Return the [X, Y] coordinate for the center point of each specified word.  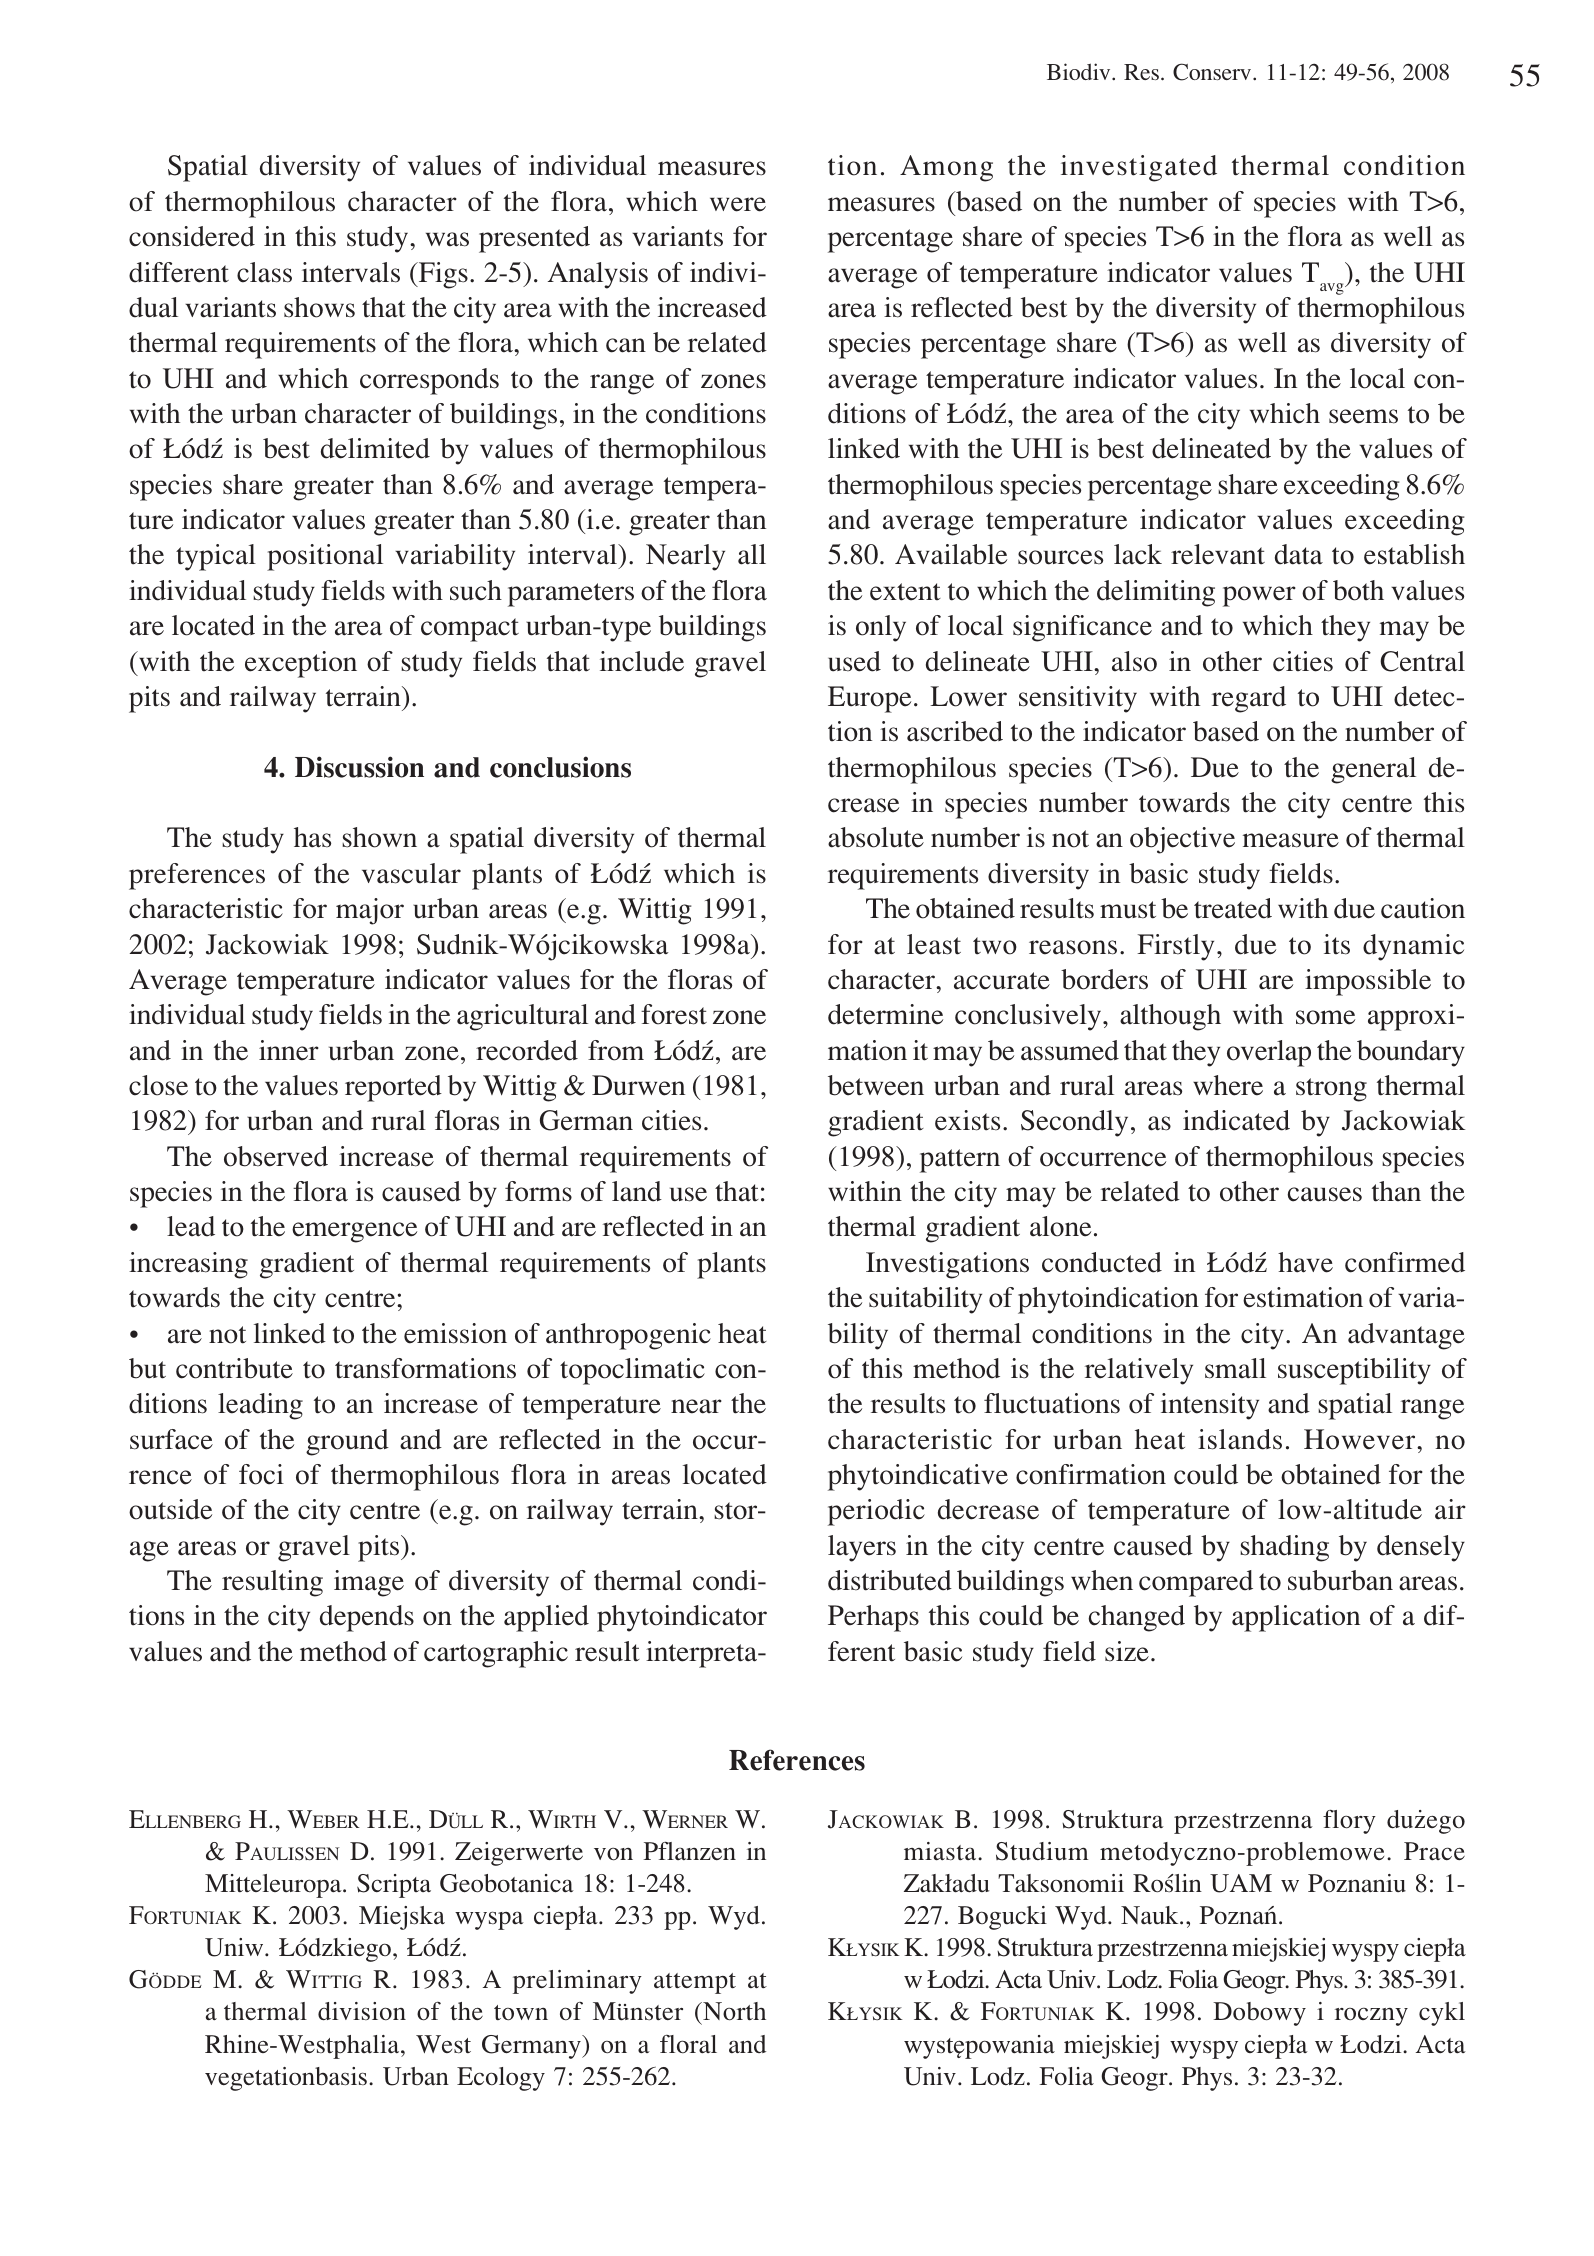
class [264, 272]
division [362, 2011]
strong [1331, 1090]
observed [276, 1156]
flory [1349, 1822]
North [733, 2011]
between [876, 1085]
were [738, 204]
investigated [1139, 168]
